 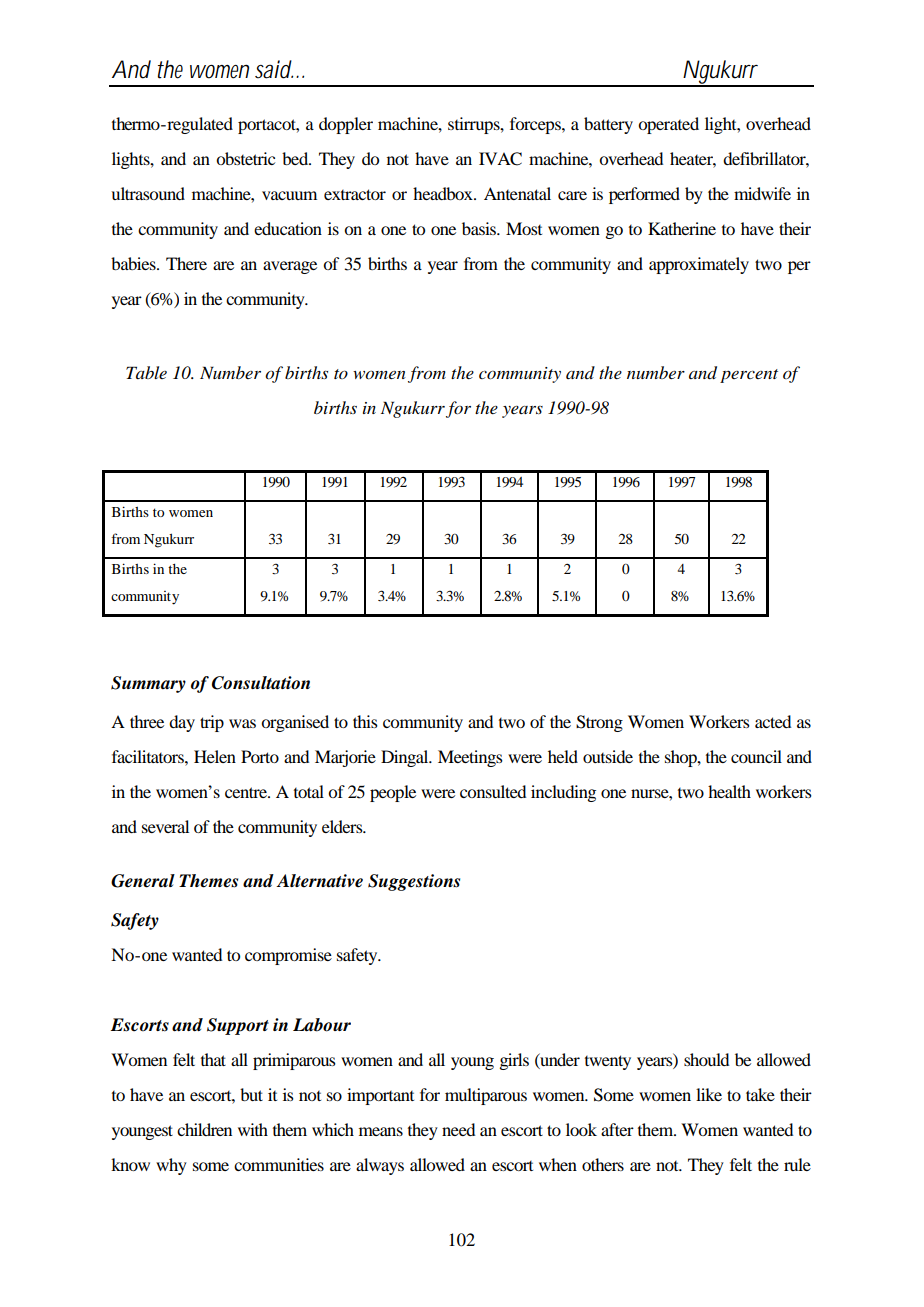 I want to click on said, so click(x=274, y=69).
